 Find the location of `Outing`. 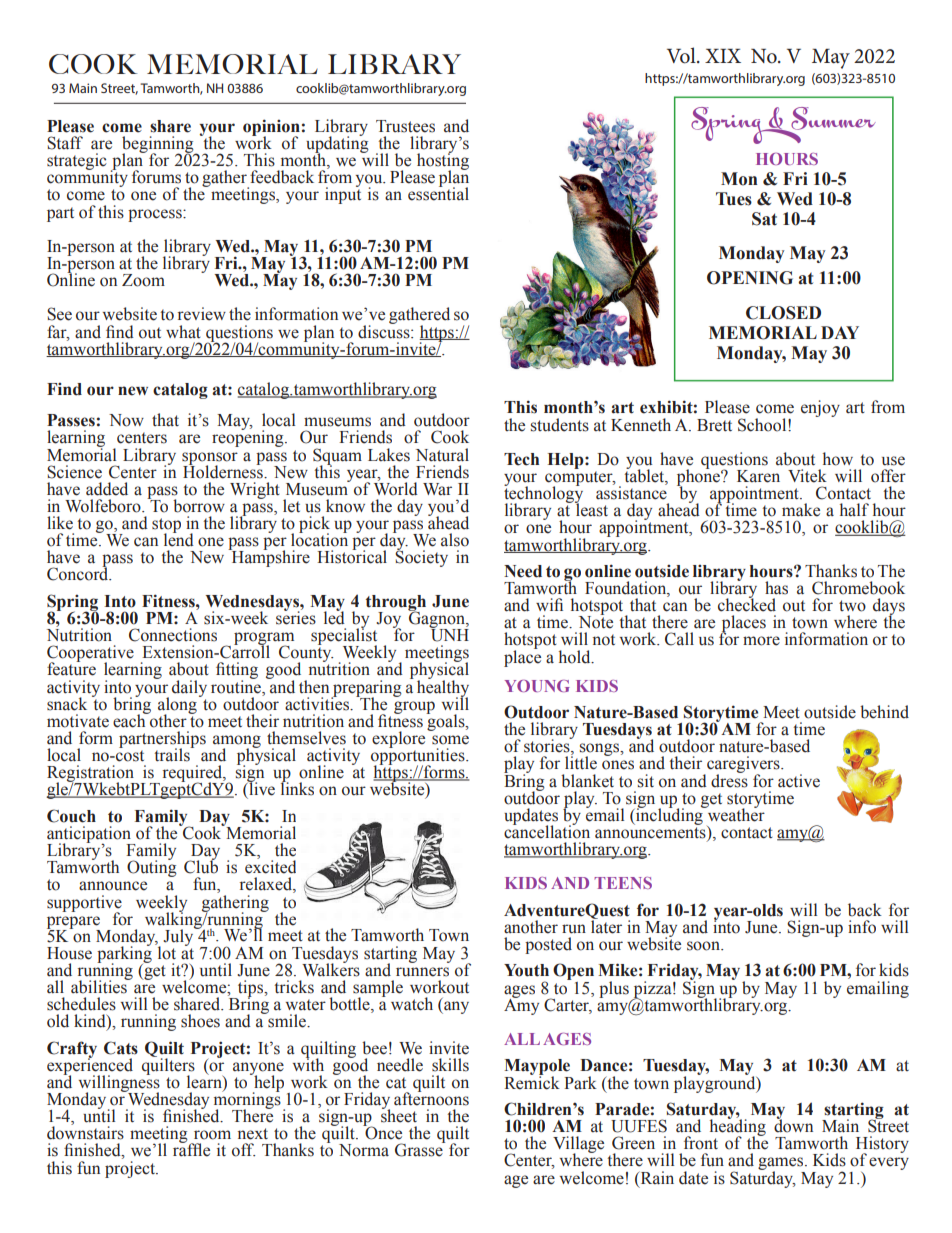

Outing is located at coordinates (152, 867).
